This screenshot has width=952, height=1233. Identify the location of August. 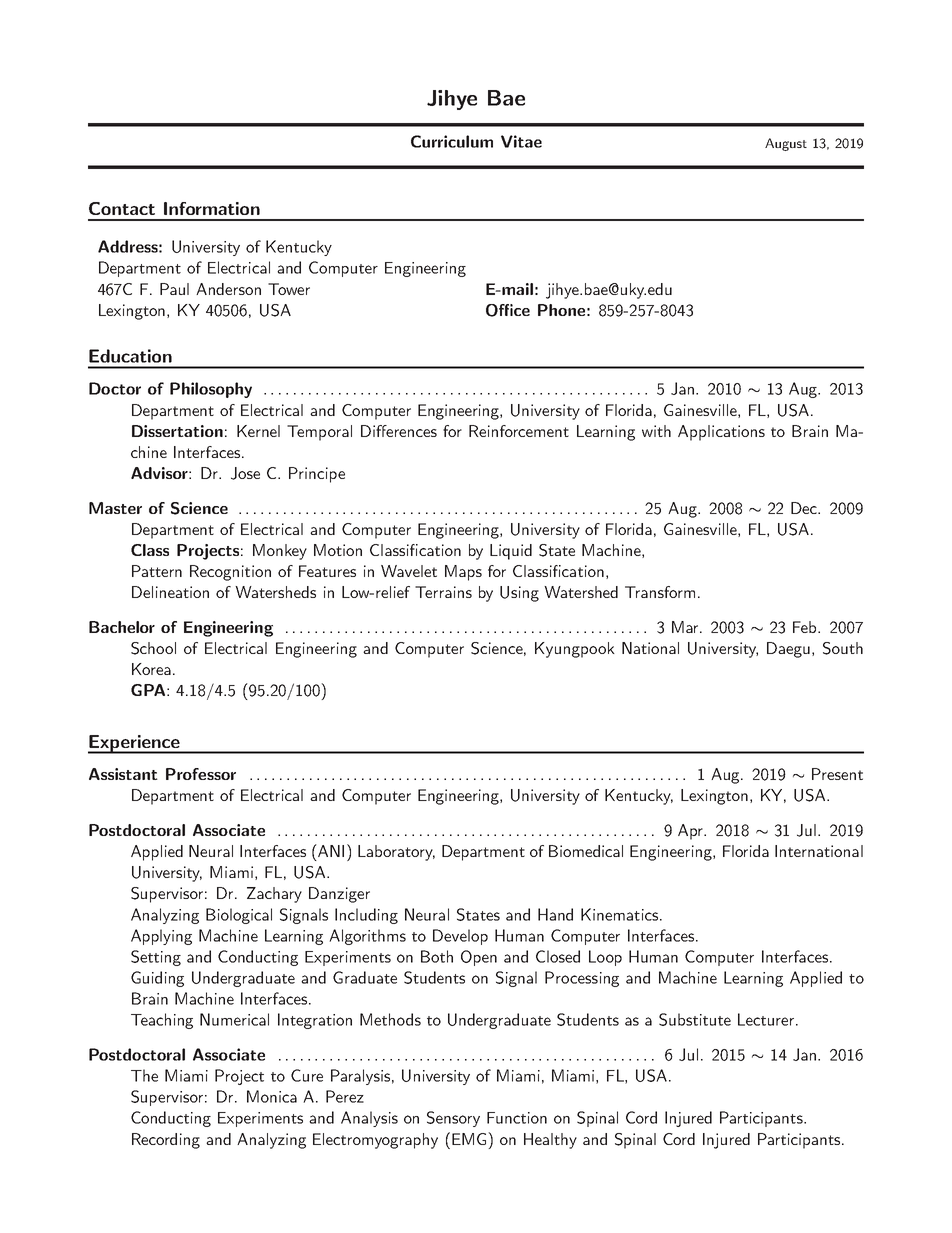
(786, 144).
